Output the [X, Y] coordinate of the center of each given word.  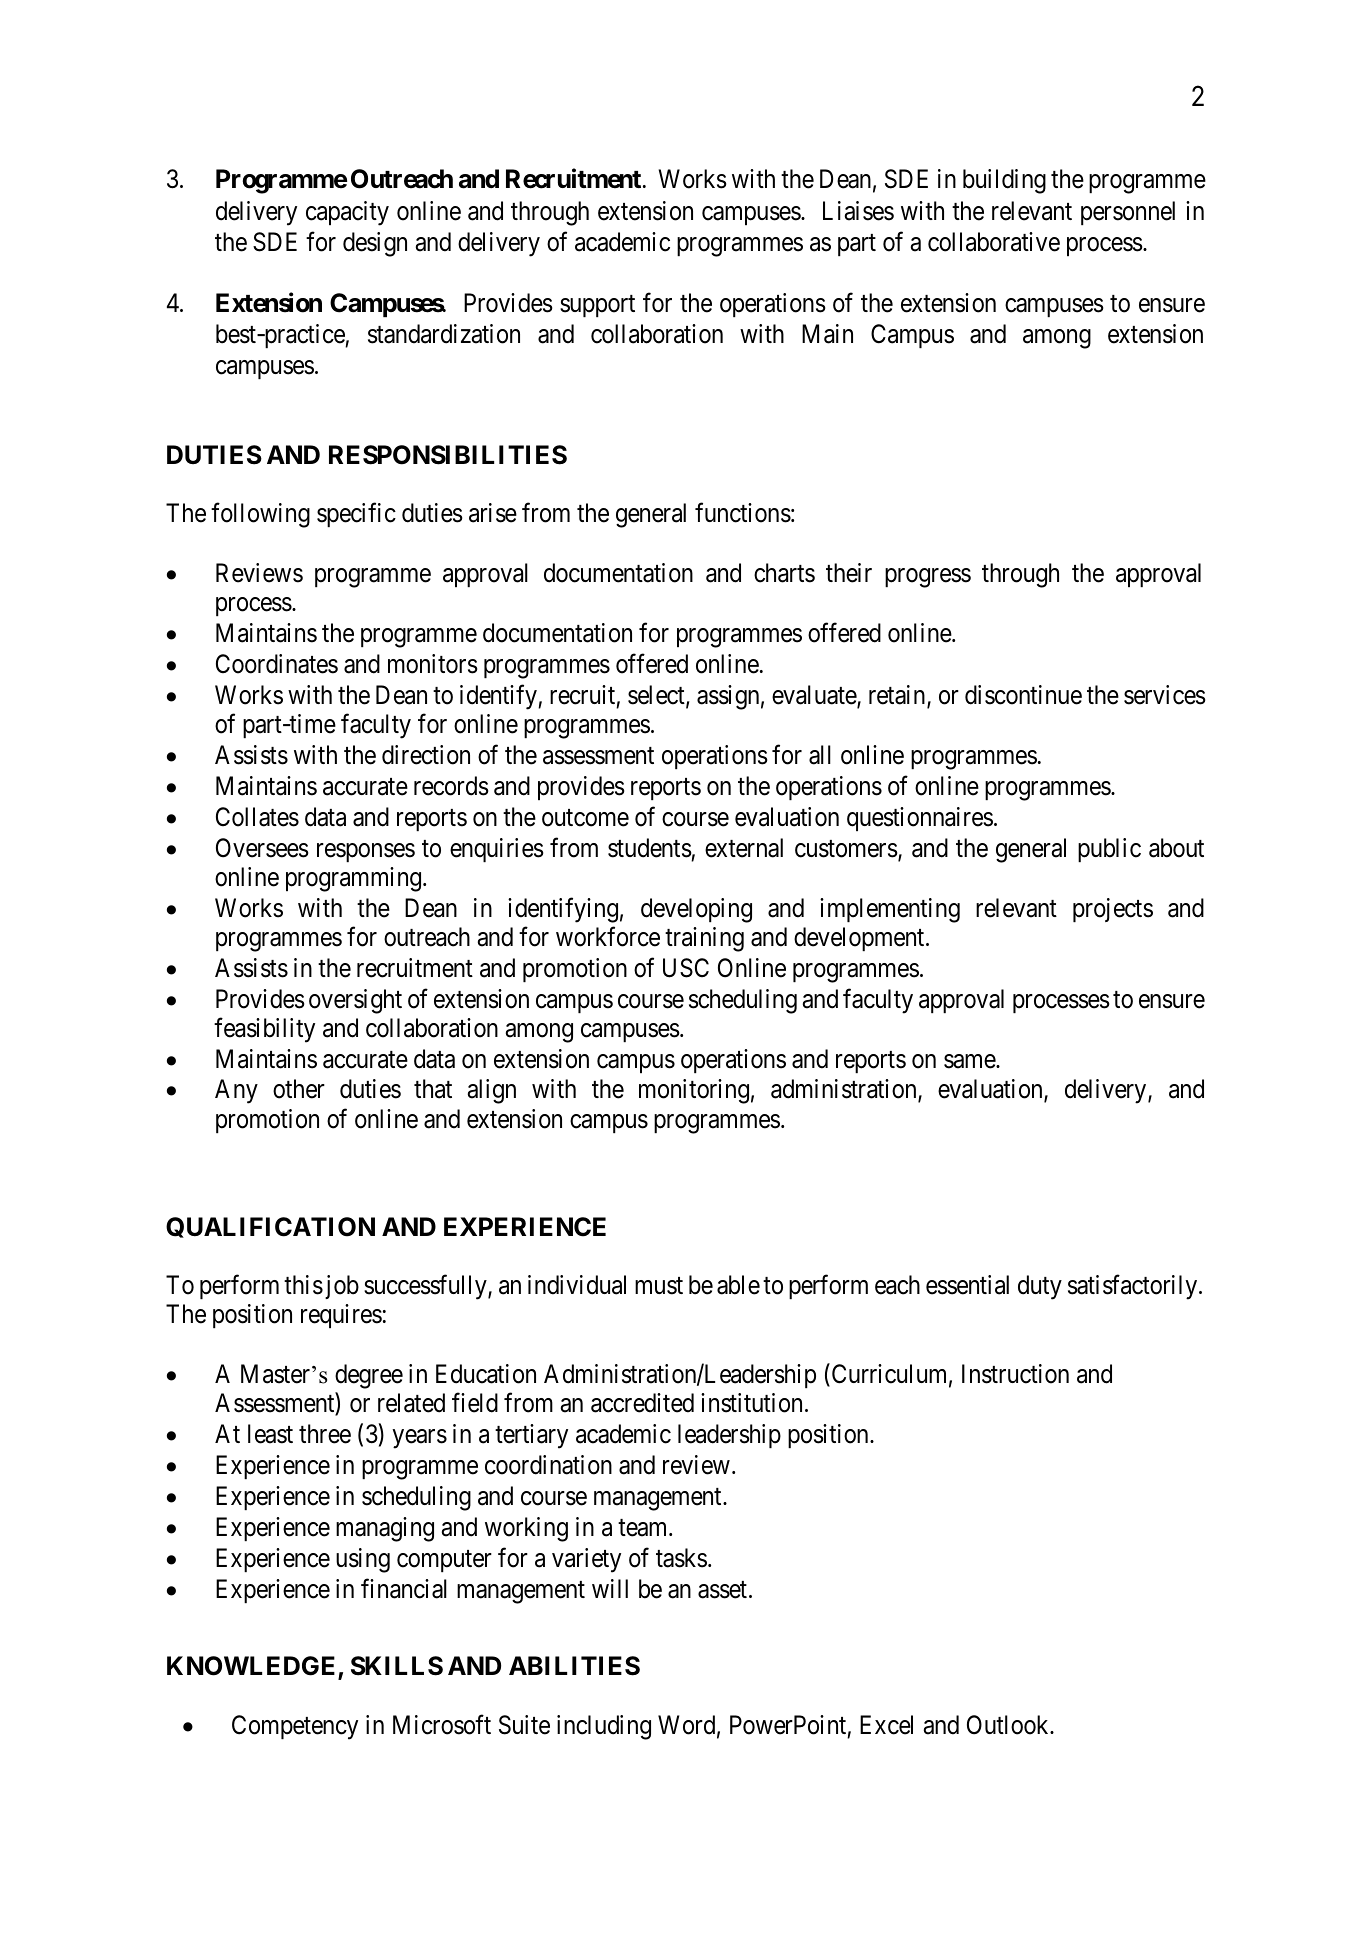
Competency [295, 1727]
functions [743, 513]
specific [356, 515]
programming [355, 879]
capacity [347, 213]
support [597, 306]
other [299, 1089]
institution [751, 1403]
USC [686, 968]
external [744, 848]
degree [369, 1376]
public [1109, 850]
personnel [1128, 213]
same [970, 1061]
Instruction [1015, 1374]
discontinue [1023, 695]
